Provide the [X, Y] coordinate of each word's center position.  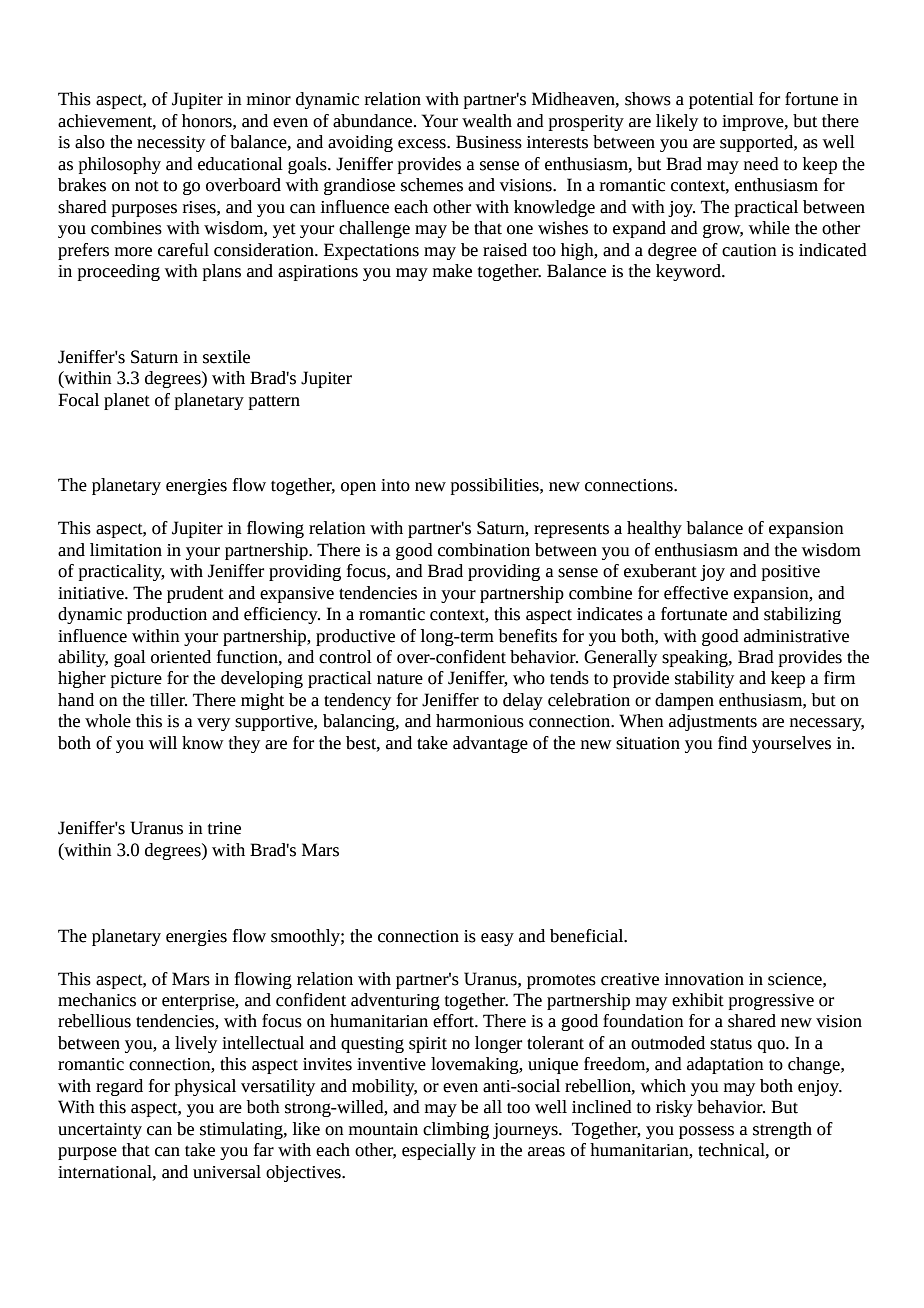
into [395, 485]
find [732, 743]
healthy [654, 529]
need [761, 164]
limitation [126, 550]
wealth [487, 121]
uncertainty [100, 1131]
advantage [490, 744]
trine [224, 828]
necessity [171, 144]
